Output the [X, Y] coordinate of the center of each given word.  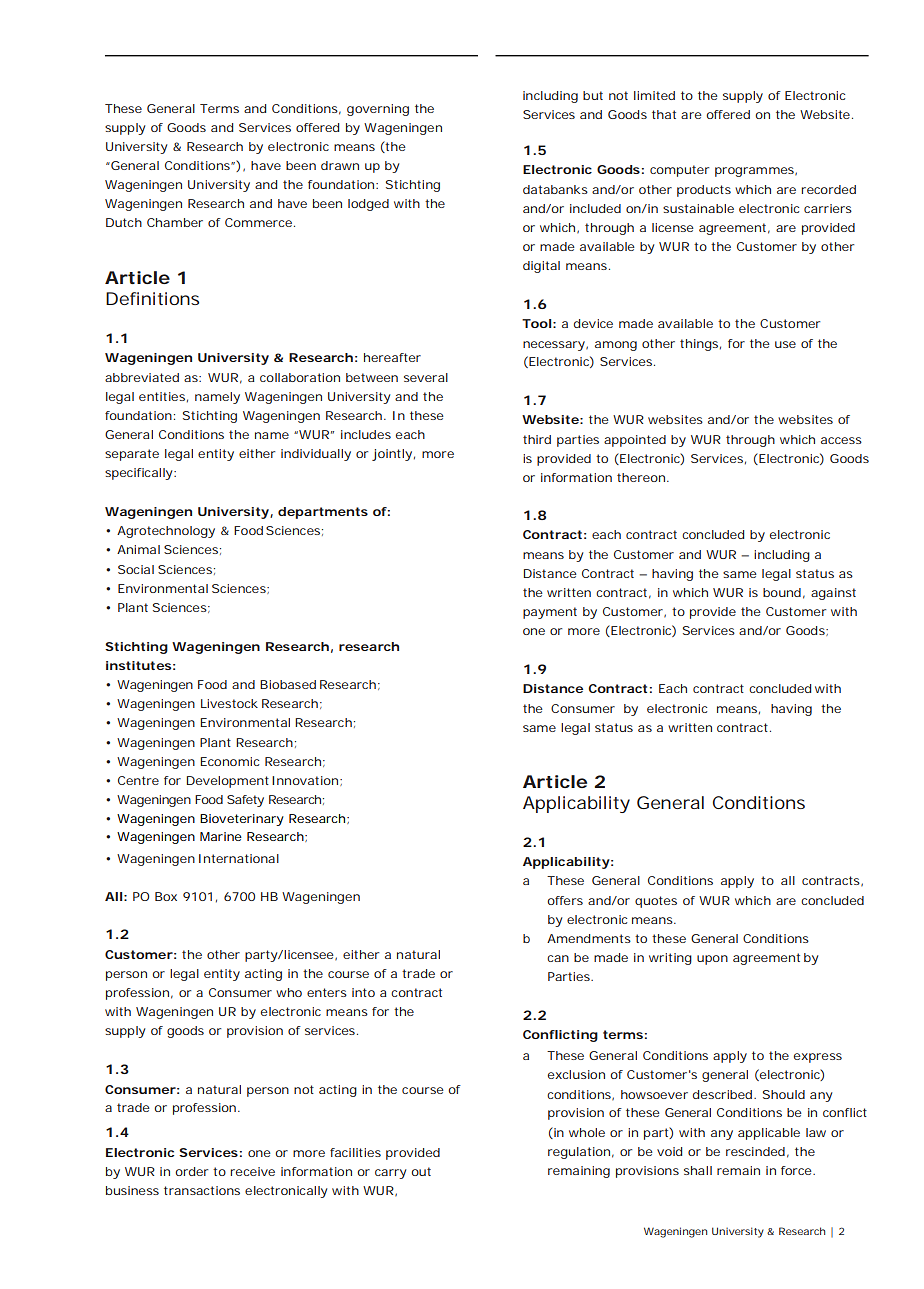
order [191, 1171]
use [785, 344]
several [426, 377]
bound [782, 592]
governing [378, 110]
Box [166, 896]
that [664, 114]
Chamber [175, 222]
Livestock [229, 703]
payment [550, 613]
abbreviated [142, 377]
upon [712, 960]
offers [565, 900]
